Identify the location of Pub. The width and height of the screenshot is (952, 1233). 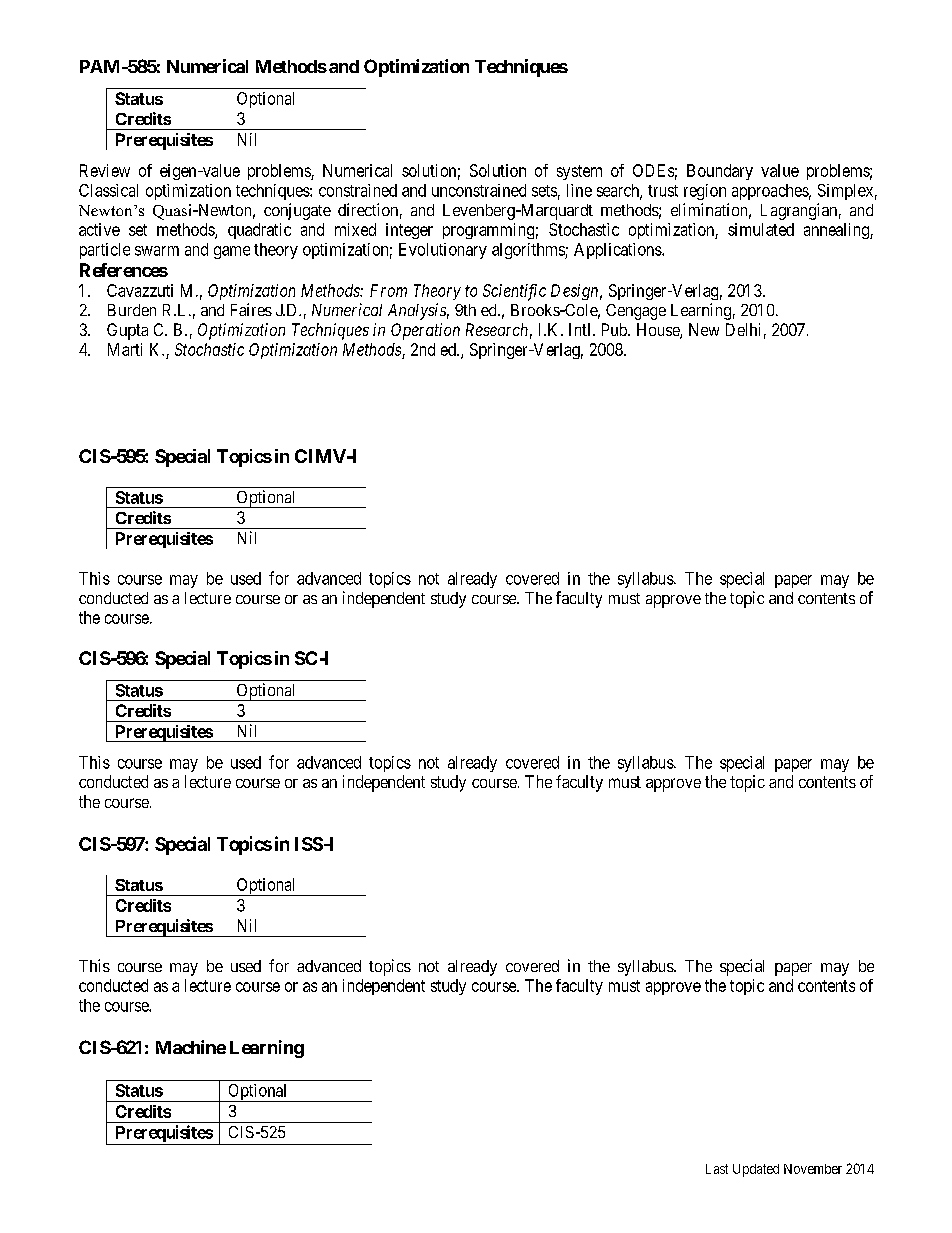
(615, 329).
